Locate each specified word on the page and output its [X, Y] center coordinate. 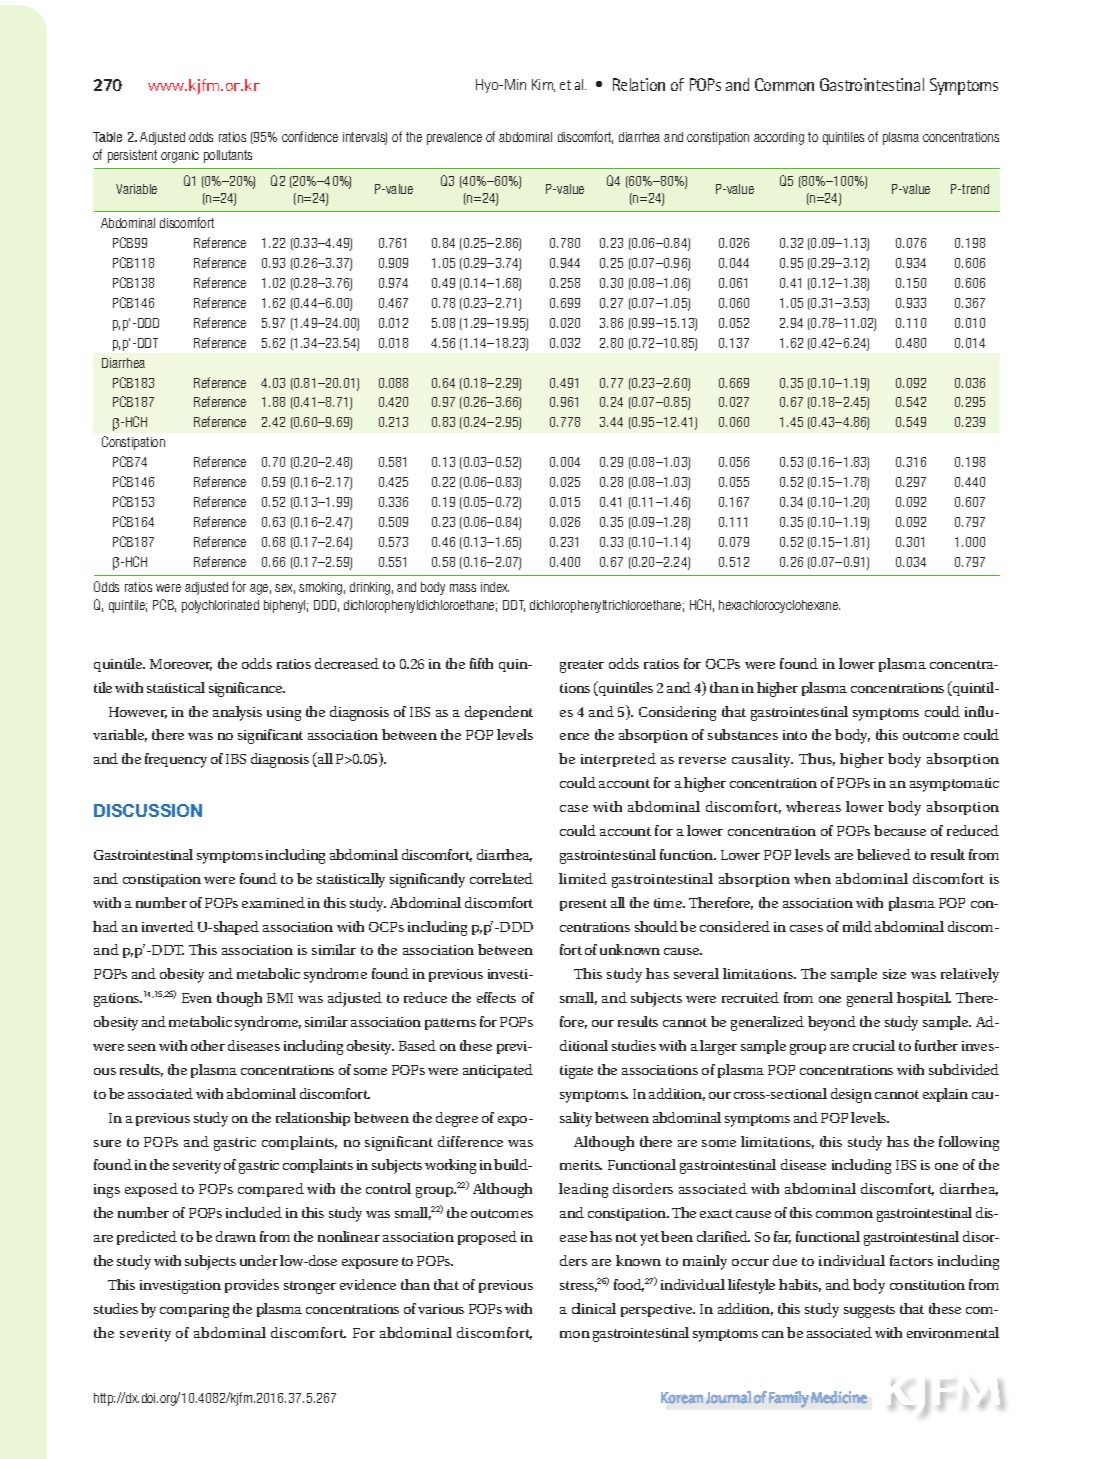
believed [884, 854]
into [795, 735]
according [779, 138]
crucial [874, 1045]
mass [463, 588]
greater [582, 666]
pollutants [228, 156]
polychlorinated [220, 606]
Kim [543, 85]
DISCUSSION [148, 810]
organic [180, 156]
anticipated [498, 1071]
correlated [501, 878]
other [208, 1045]
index [495, 587]
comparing [194, 1311]
